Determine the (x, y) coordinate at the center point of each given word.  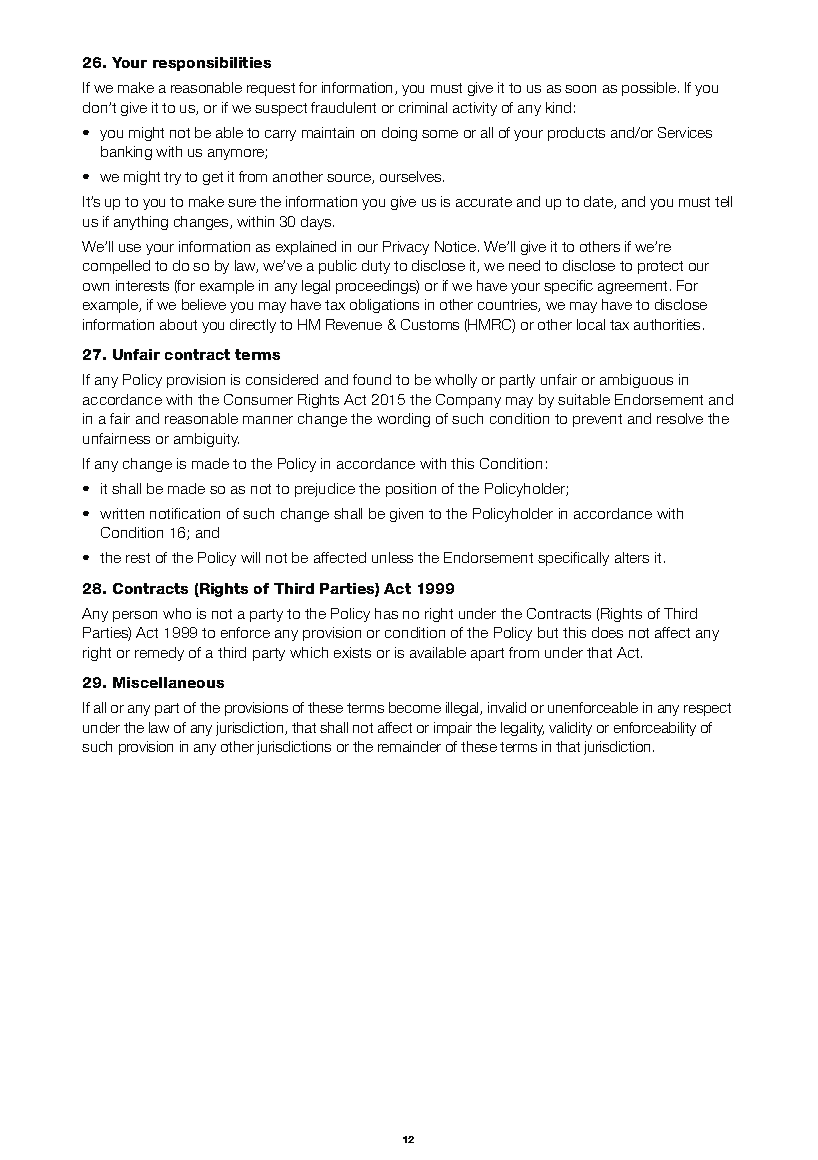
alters (632, 557)
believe (204, 304)
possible (649, 89)
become (415, 707)
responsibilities (212, 64)
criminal (423, 107)
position (411, 490)
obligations (384, 306)
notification (185, 513)
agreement (632, 287)
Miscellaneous (168, 682)
